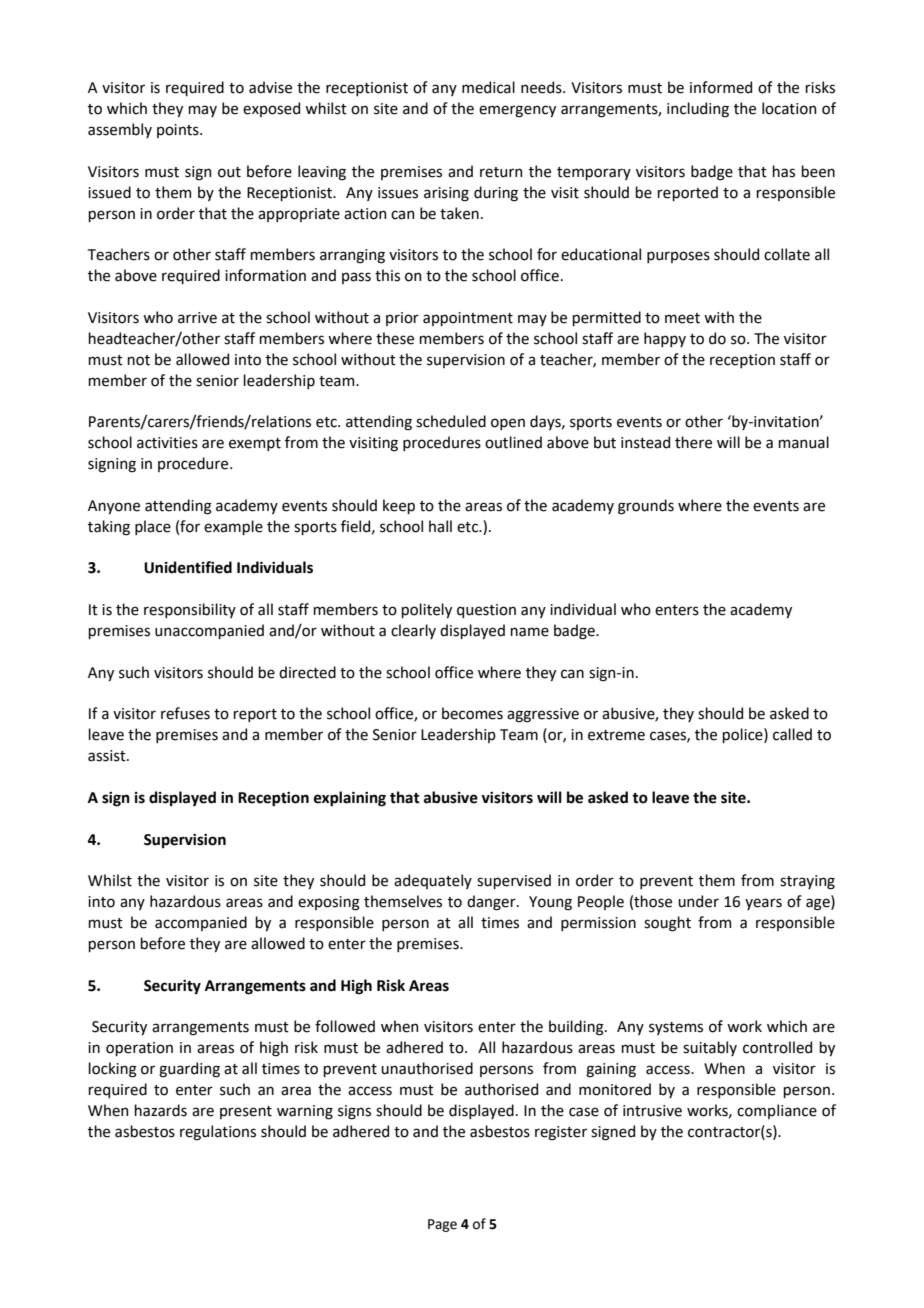 This page has width=924, height=1308. I want to click on called, so click(792, 734).
